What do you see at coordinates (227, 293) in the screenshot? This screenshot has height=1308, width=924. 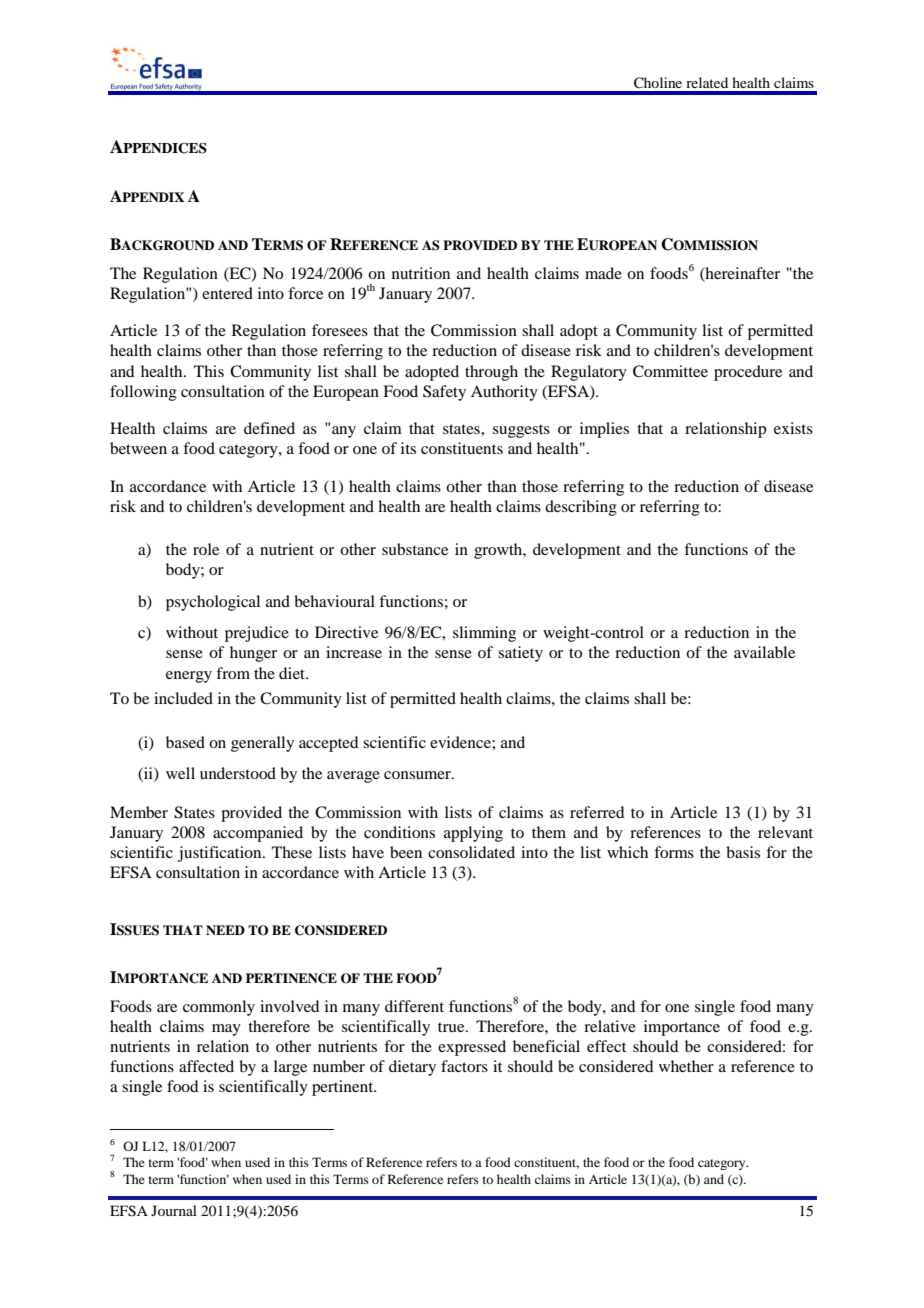 I see `entered` at bounding box center [227, 293].
